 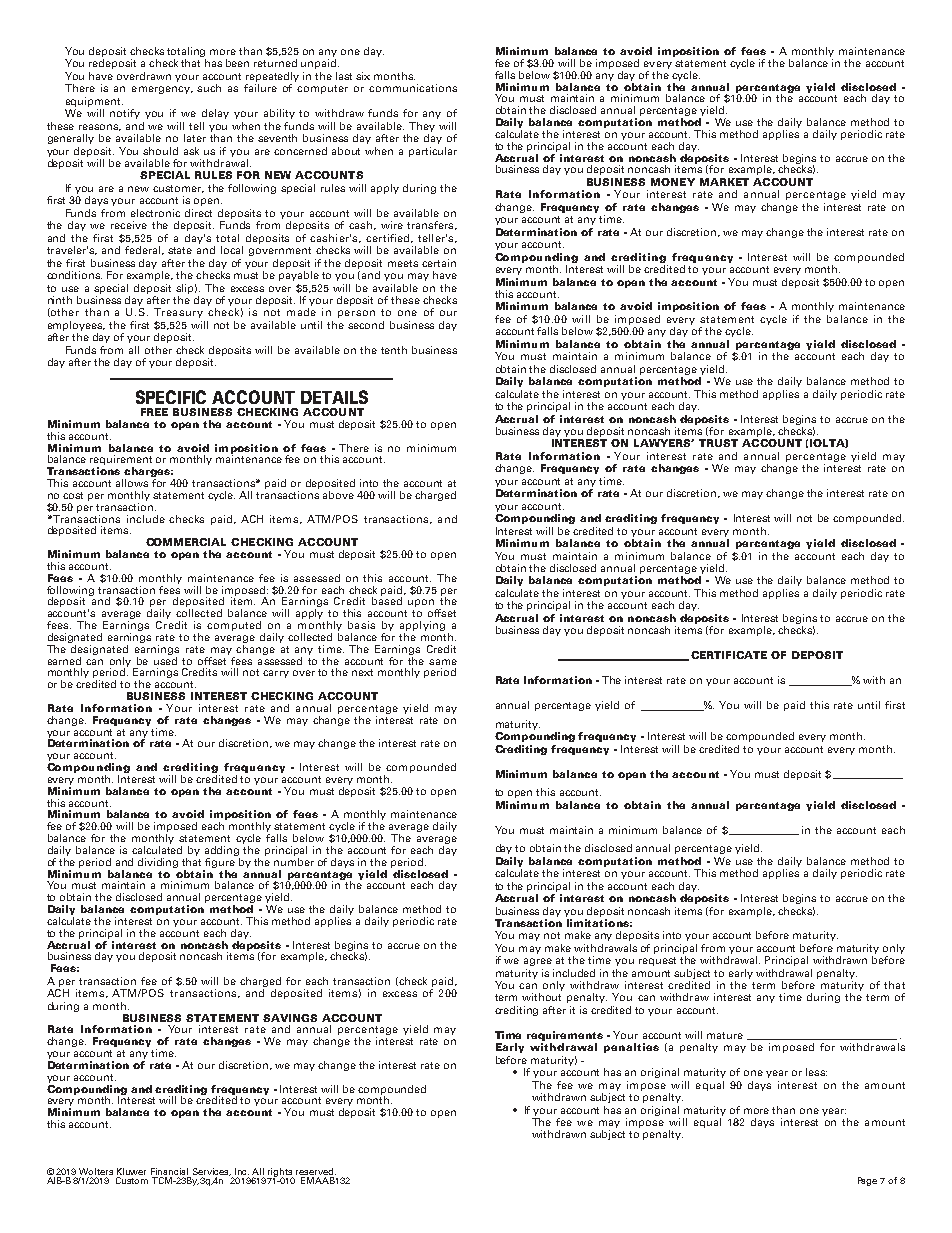 What do you see at coordinates (718, 443) in the screenshot?
I see `TRUST` at bounding box center [718, 443].
